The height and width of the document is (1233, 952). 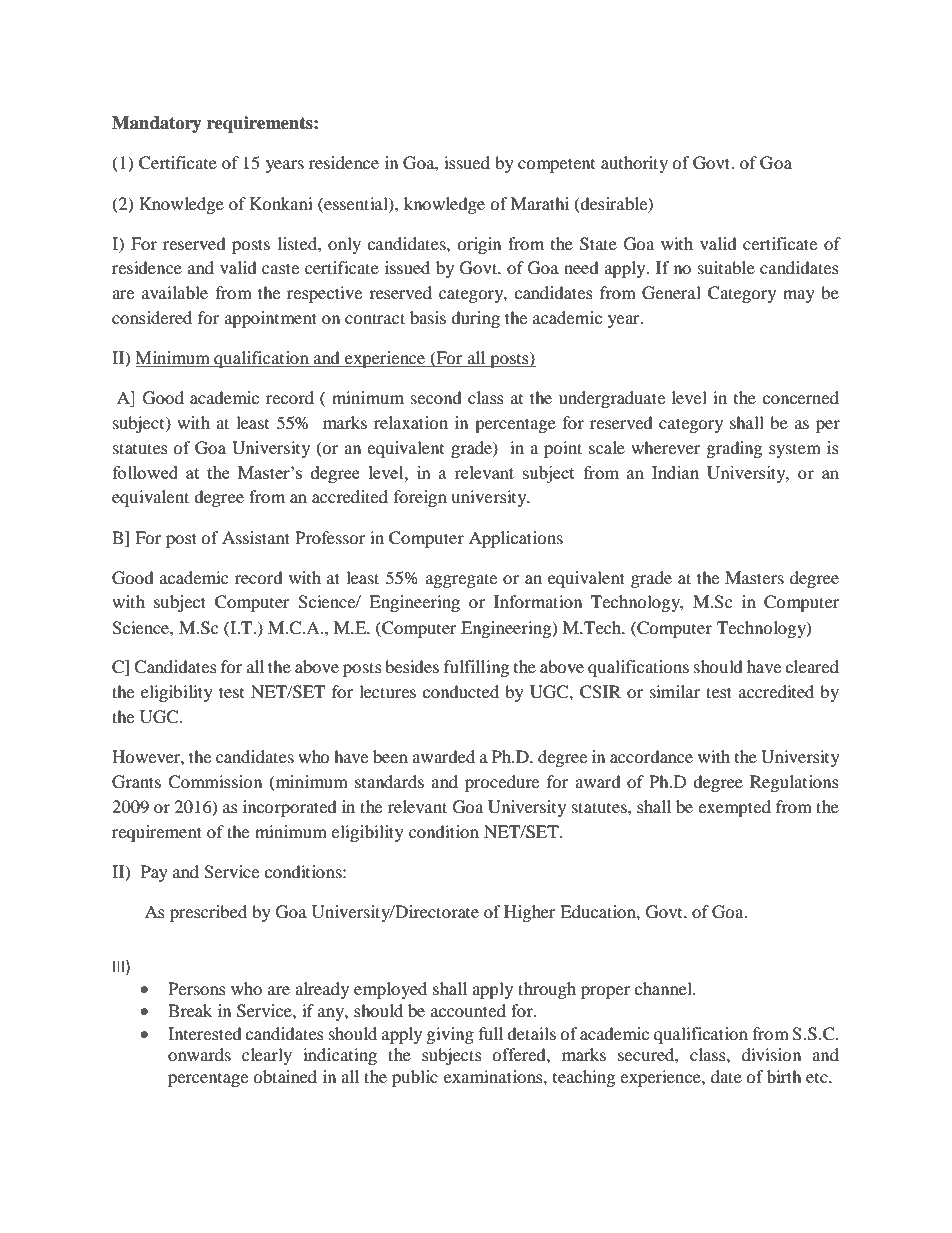 I want to click on authority, so click(x=634, y=164).
